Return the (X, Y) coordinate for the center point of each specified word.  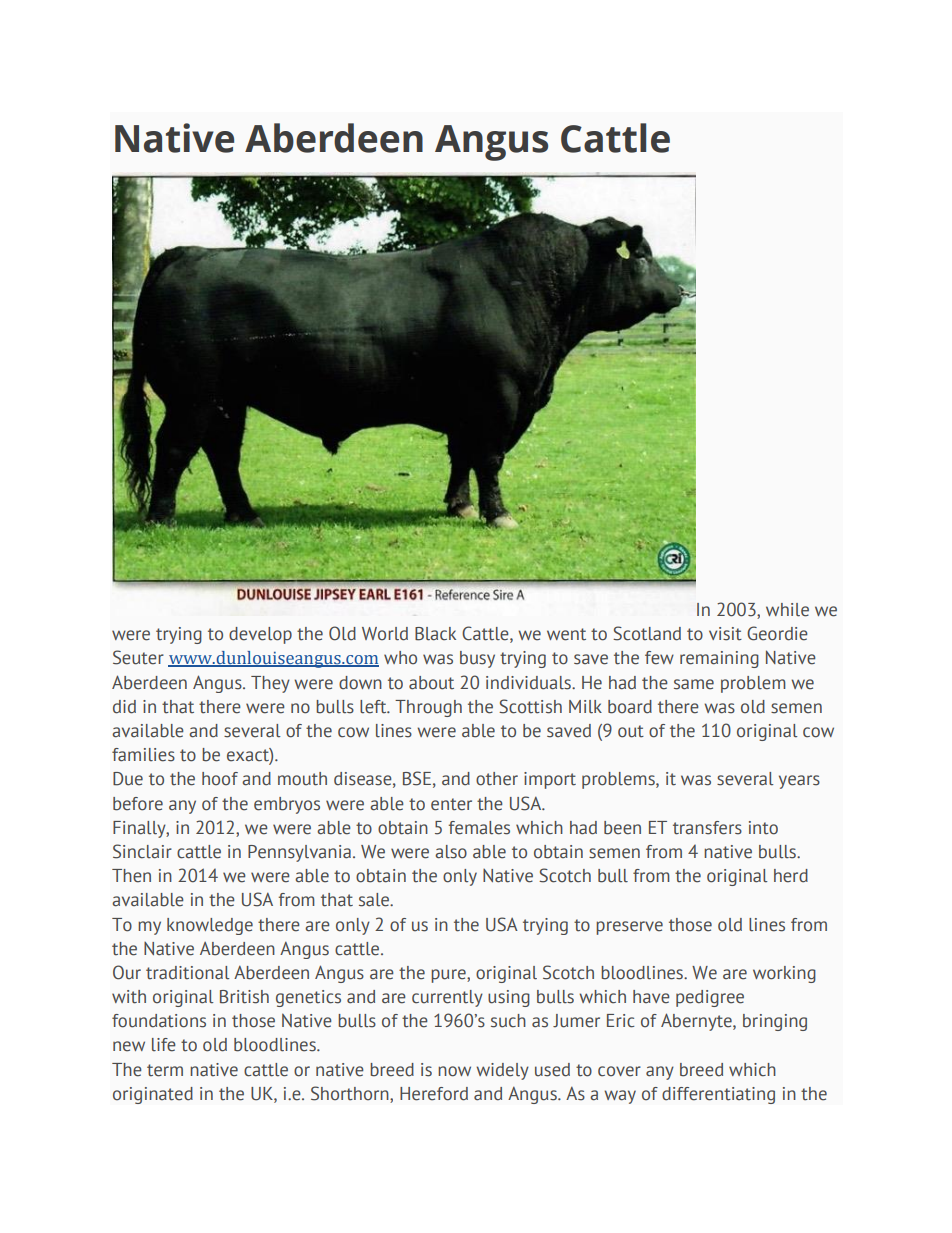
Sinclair (142, 851)
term (165, 1070)
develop (260, 635)
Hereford (434, 1094)
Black (435, 634)
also (451, 852)
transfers (707, 828)
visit (725, 634)
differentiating (718, 1095)
